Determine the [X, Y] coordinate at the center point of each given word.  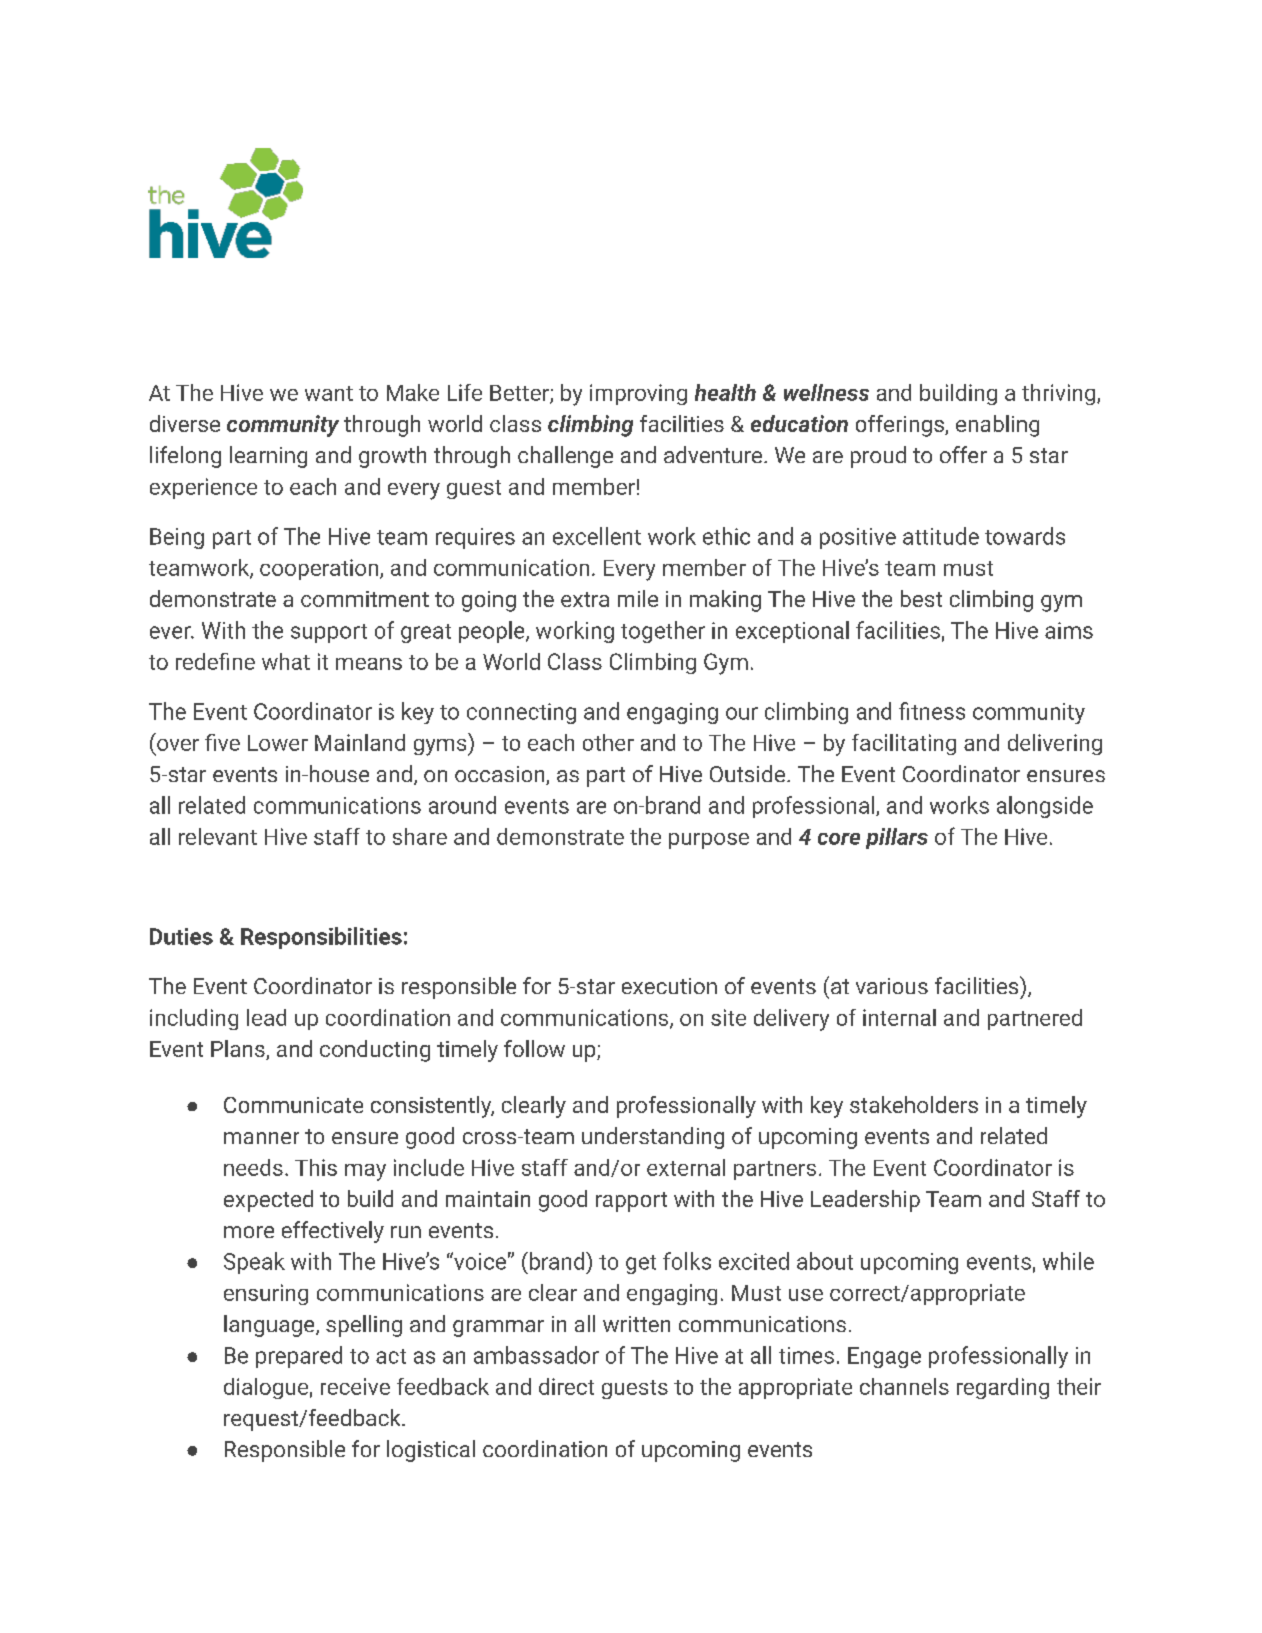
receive [355, 1386]
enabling [997, 426]
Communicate [293, 1105]
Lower [278, 743]
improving [638, 394]
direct [566, 1386]
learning [268, 457]
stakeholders [914, 1104]
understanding [653, 1138]
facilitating [904, 744]
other [608, 742]
